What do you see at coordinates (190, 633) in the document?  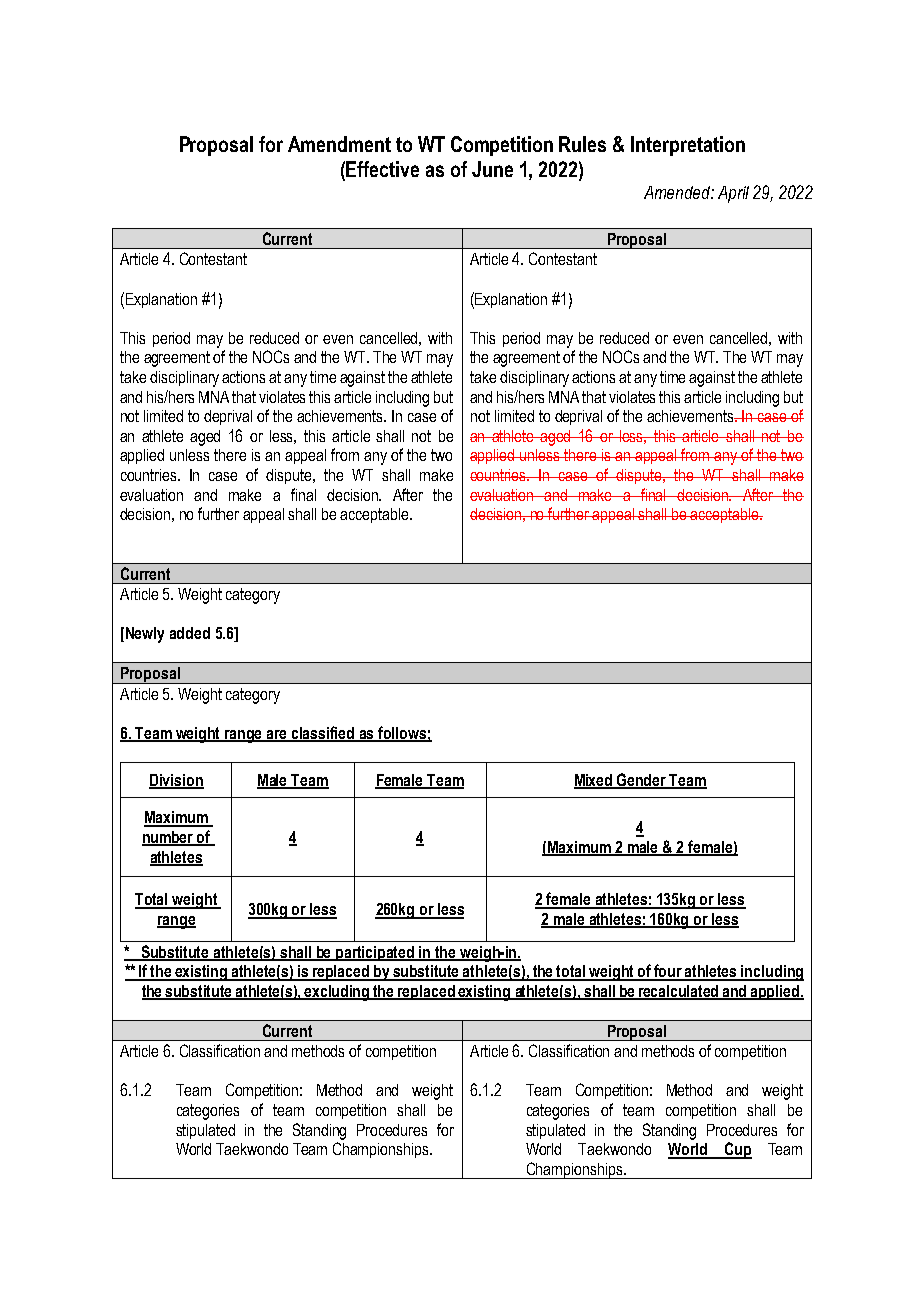 I see `added` at bounding box center [190, 633].
